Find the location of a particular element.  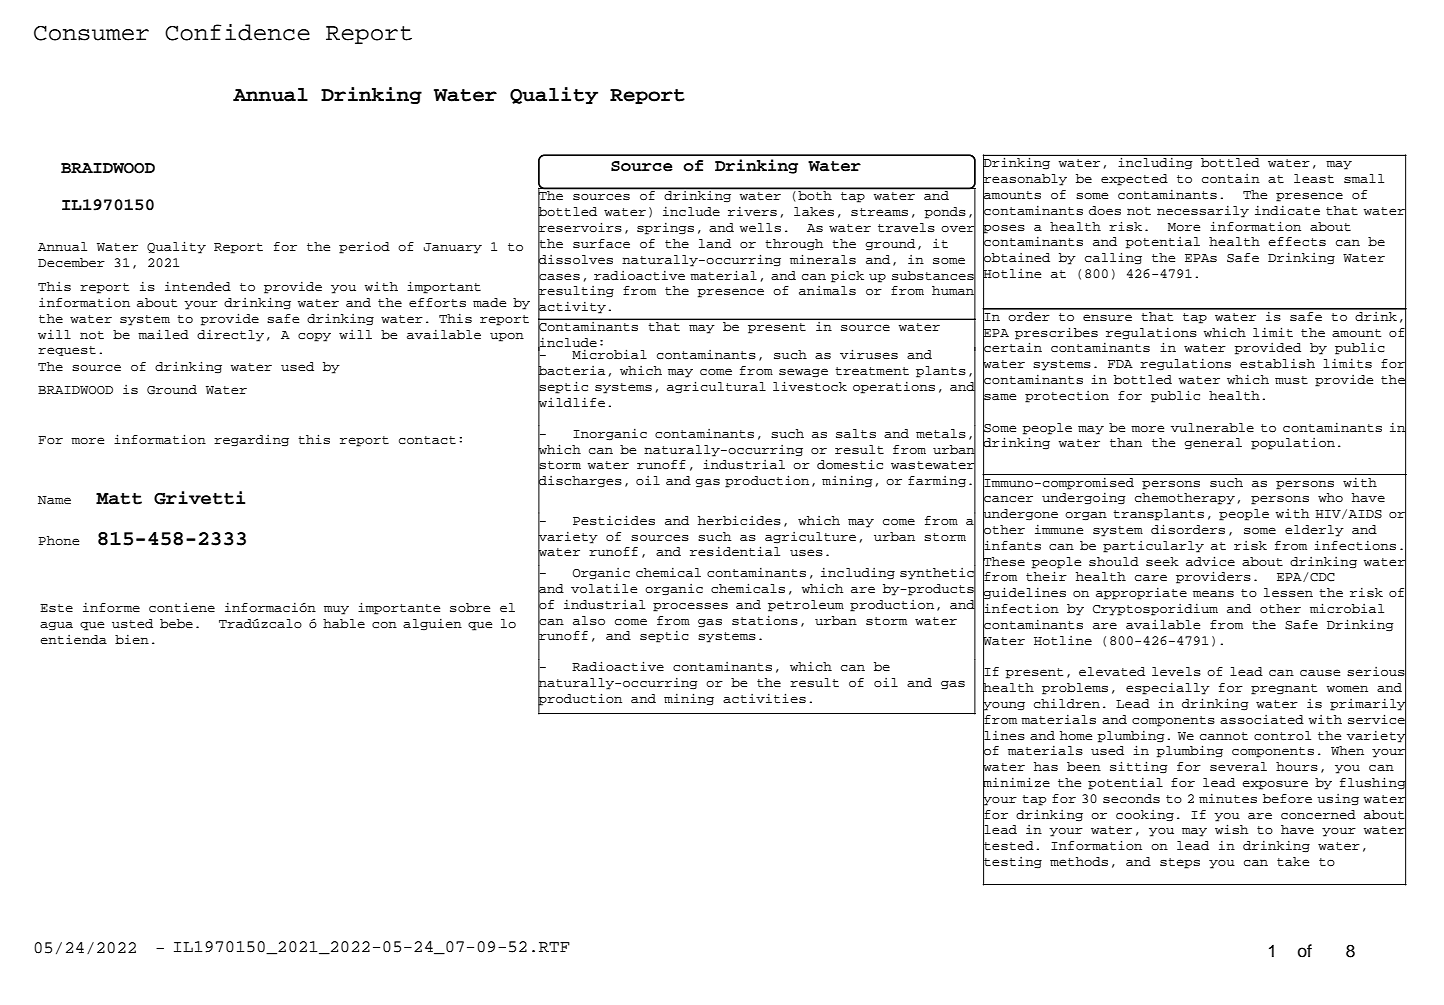

contain is located at coordinates (1231, 179).
